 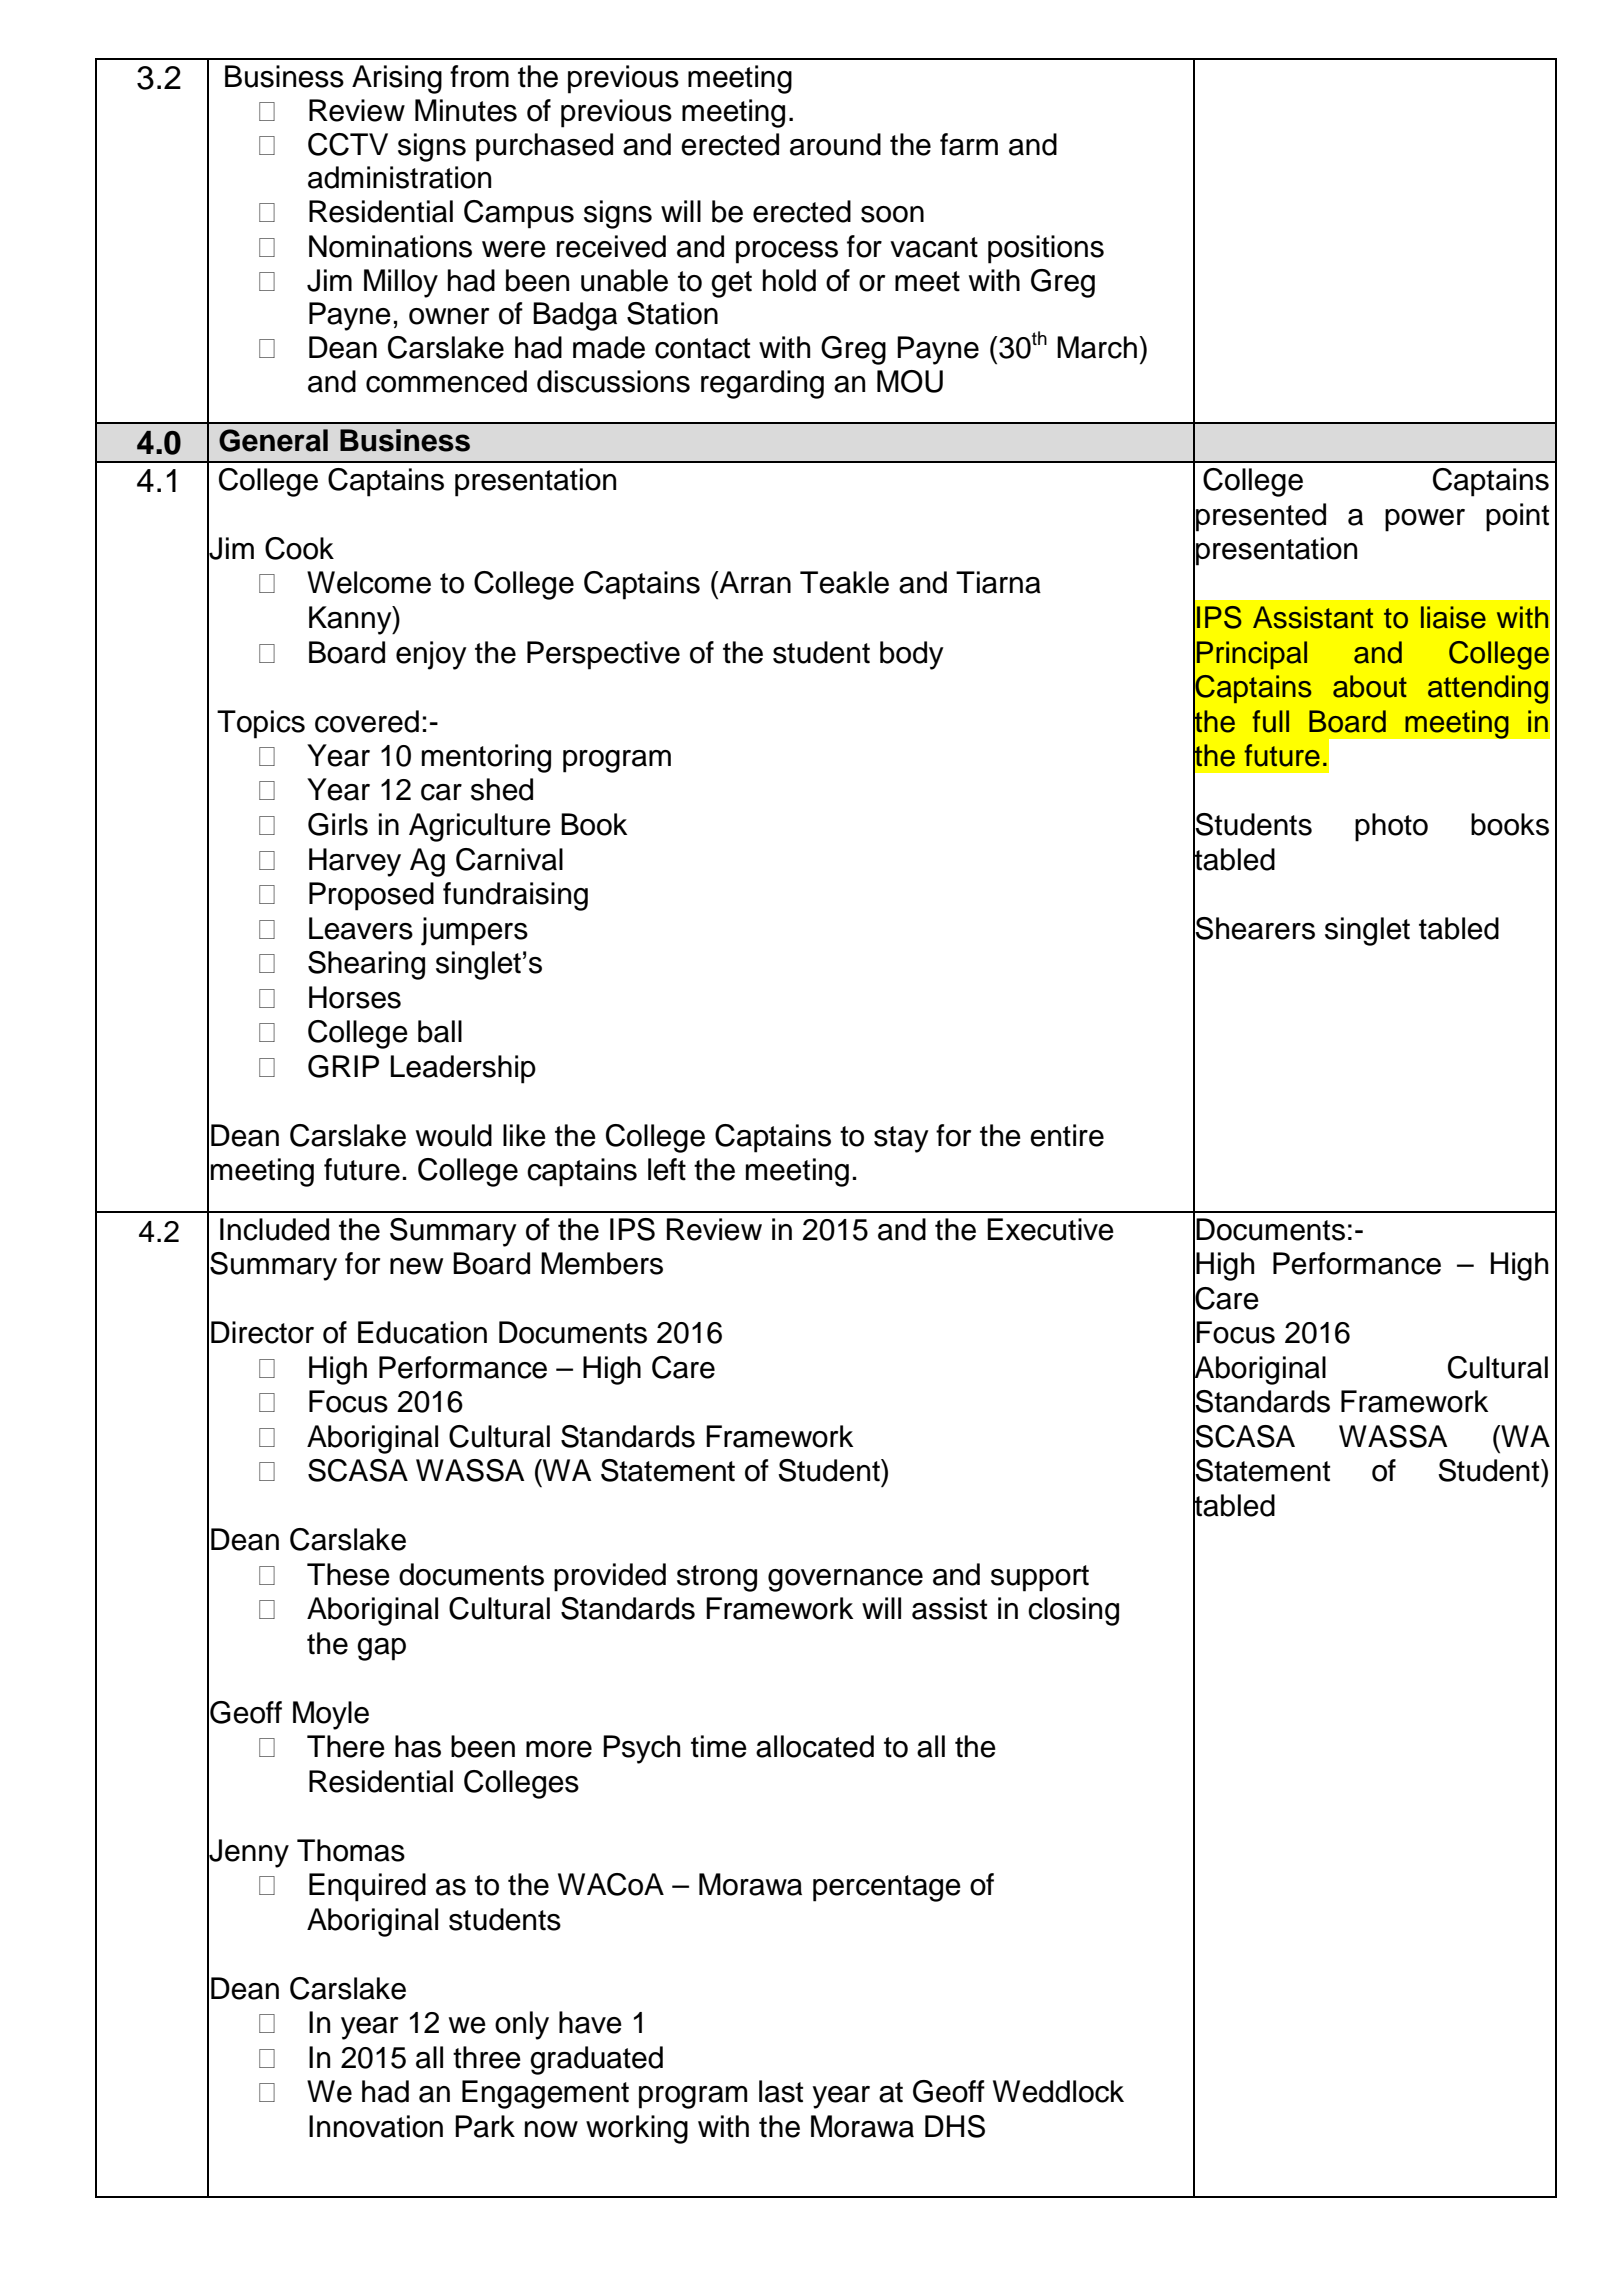 I want to click on positions, so click(x=1046, y=249).
